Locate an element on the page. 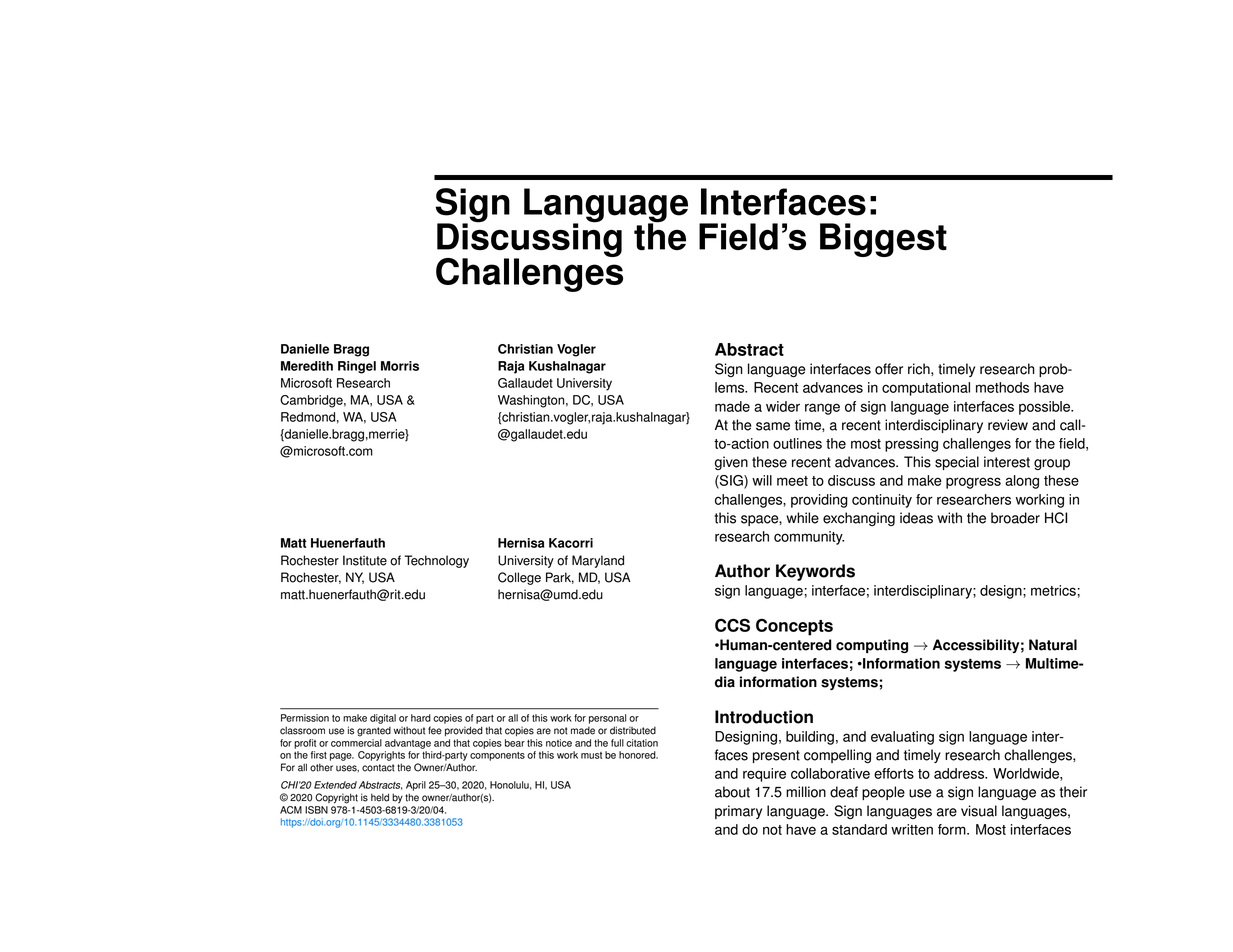  Natural is located at coordinates (1053, 645).
